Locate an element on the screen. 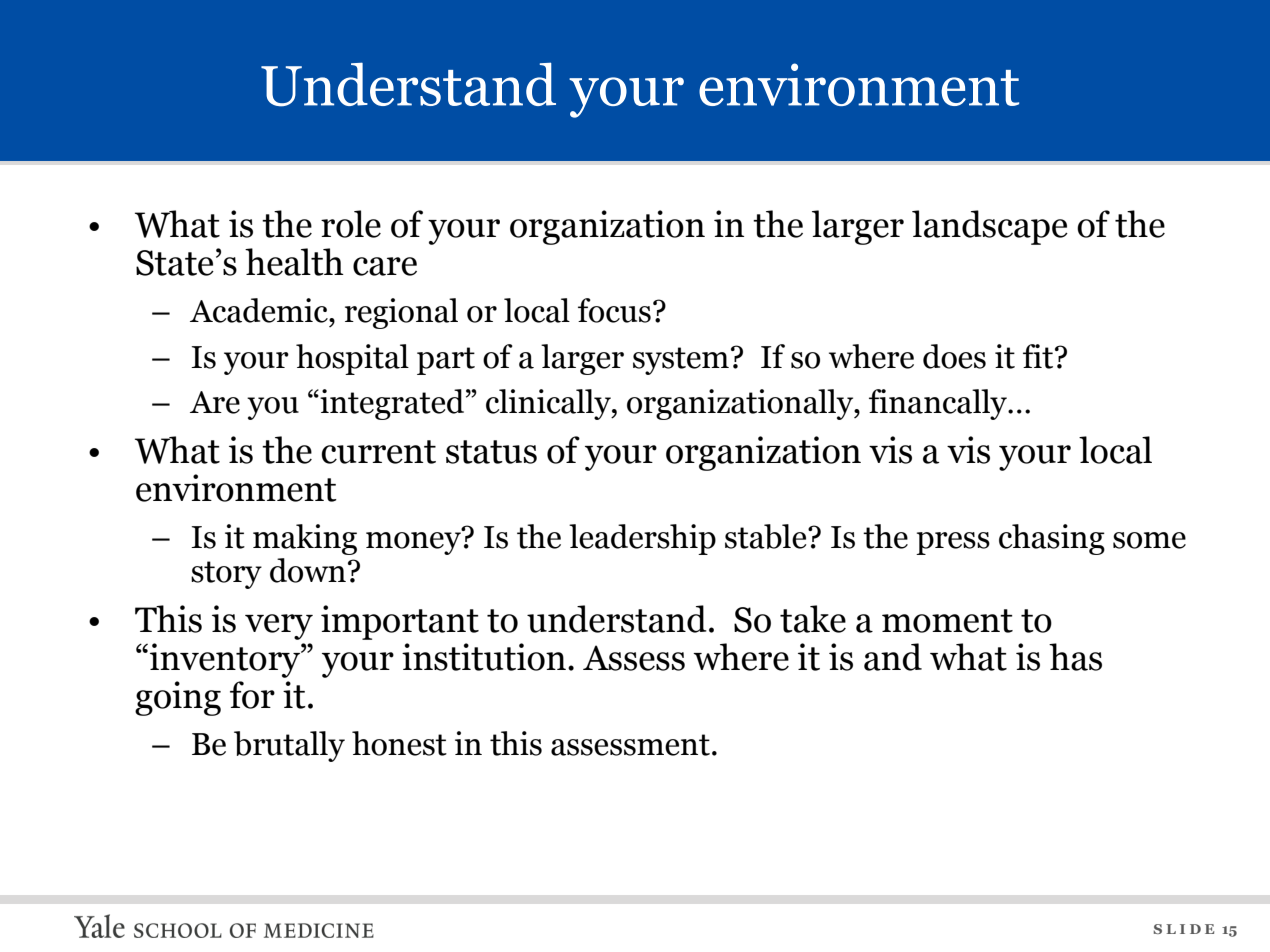  role is located at coordinates (351, 224).
